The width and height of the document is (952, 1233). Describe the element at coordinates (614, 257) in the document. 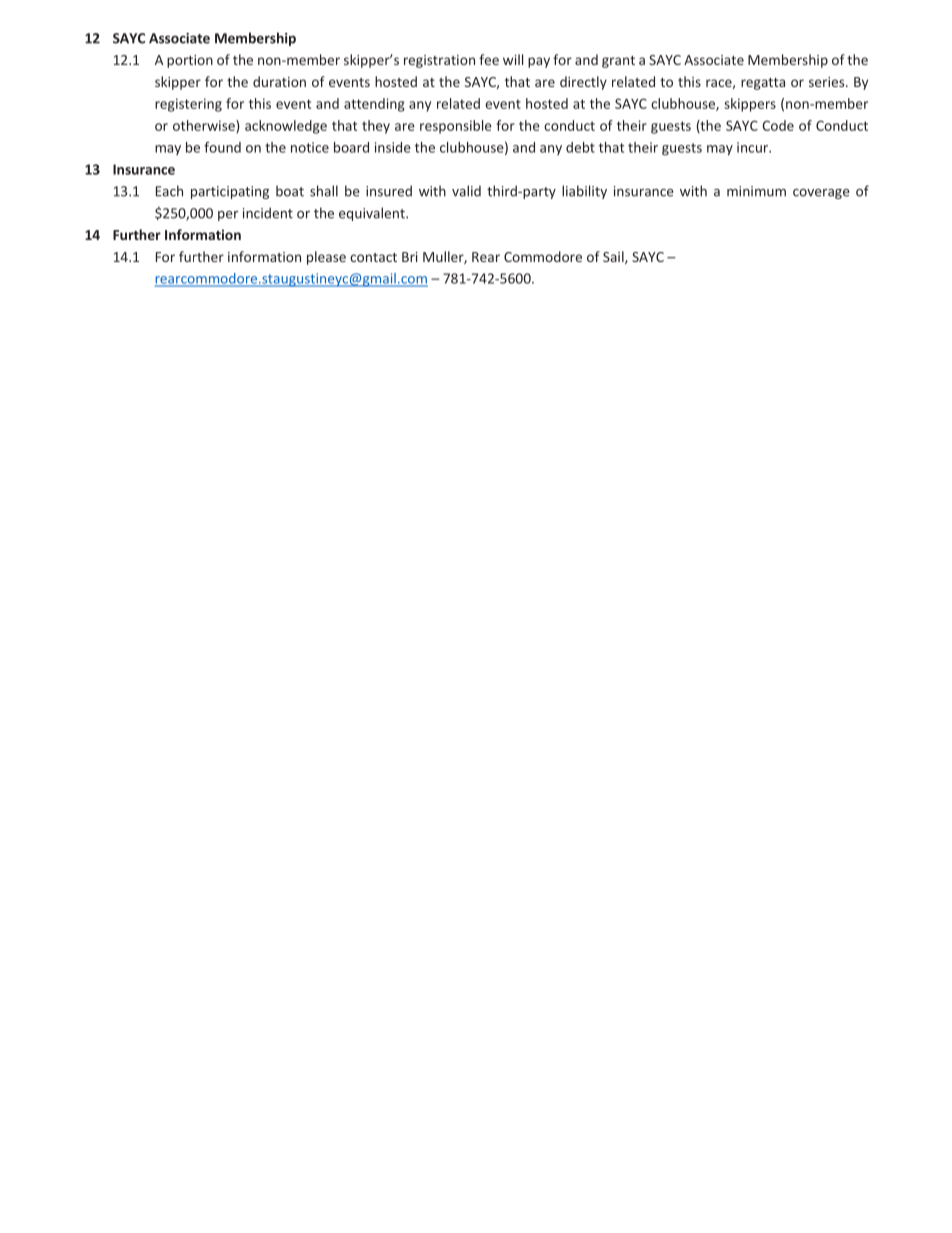

I see `Sail` at that location.
